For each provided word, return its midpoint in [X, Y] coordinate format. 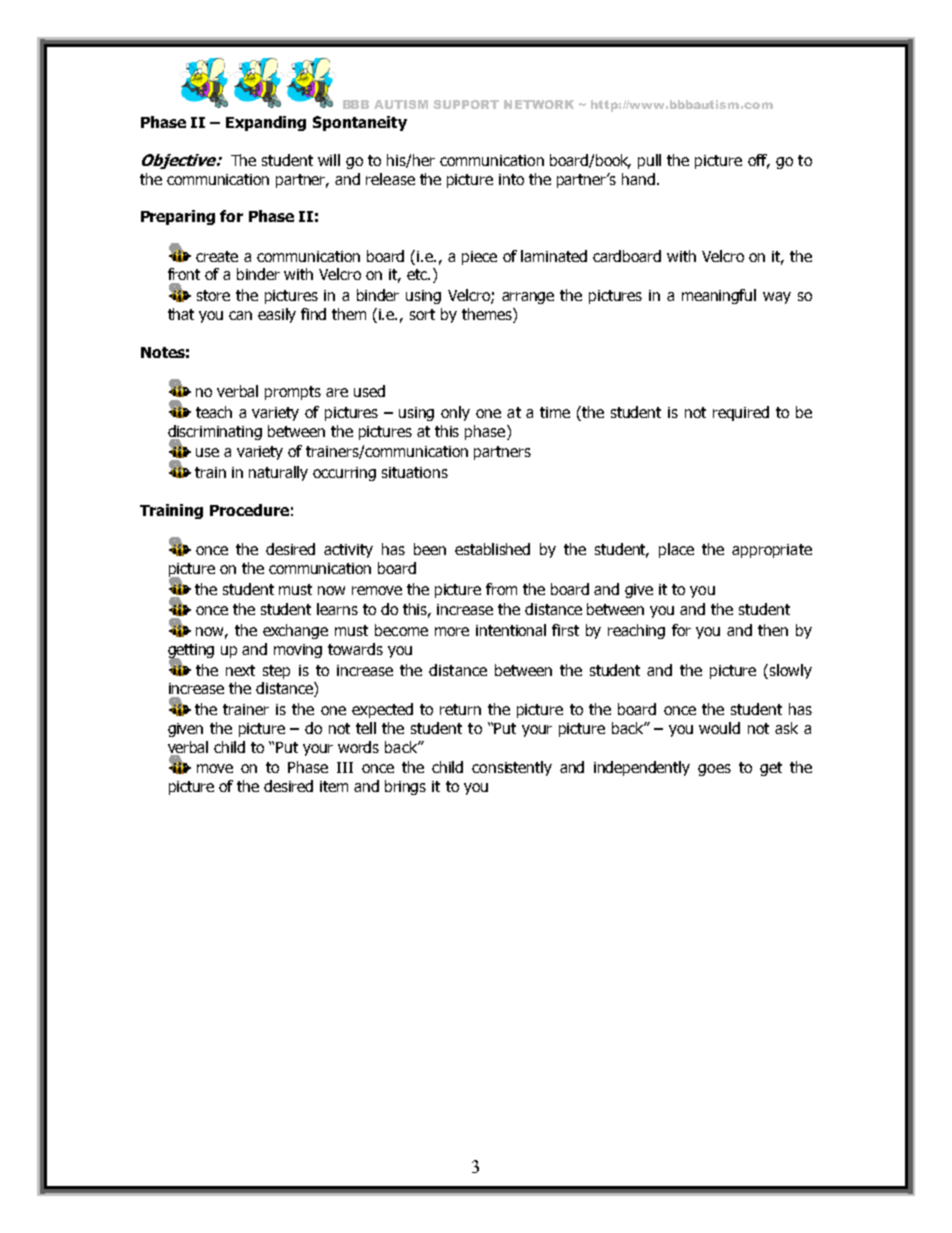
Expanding [266, 123]
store [213, 295]
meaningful [719, 296]
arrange [528, 298]
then [773, 630]
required [741, 413]
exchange [295, 631]
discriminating [215, 433]
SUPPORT [466, 104]
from [501, 589]
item [334, 786]
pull [649, 161]
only [455, 413]
